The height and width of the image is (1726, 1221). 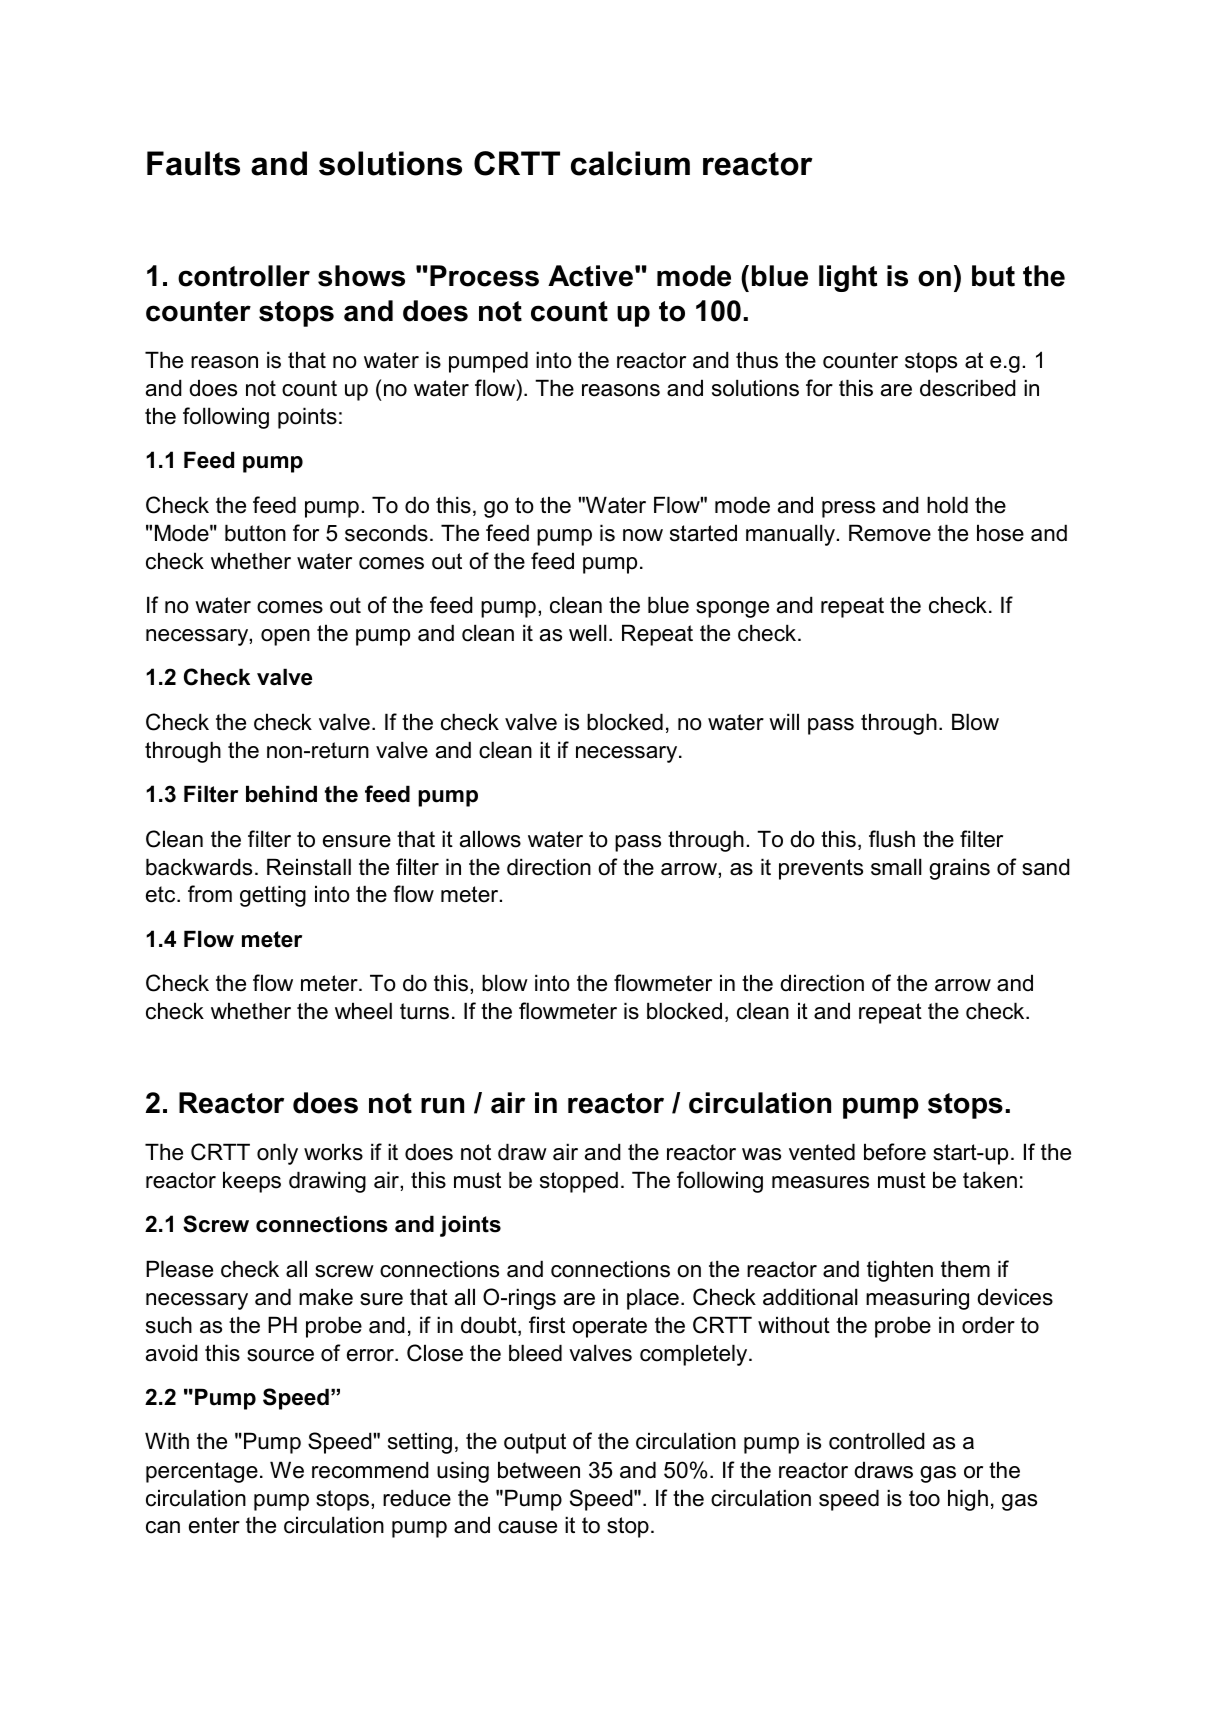 What do you see at coordinates (539, 1470) in the image?
I see `between` at bounding box center [539, 1470].
